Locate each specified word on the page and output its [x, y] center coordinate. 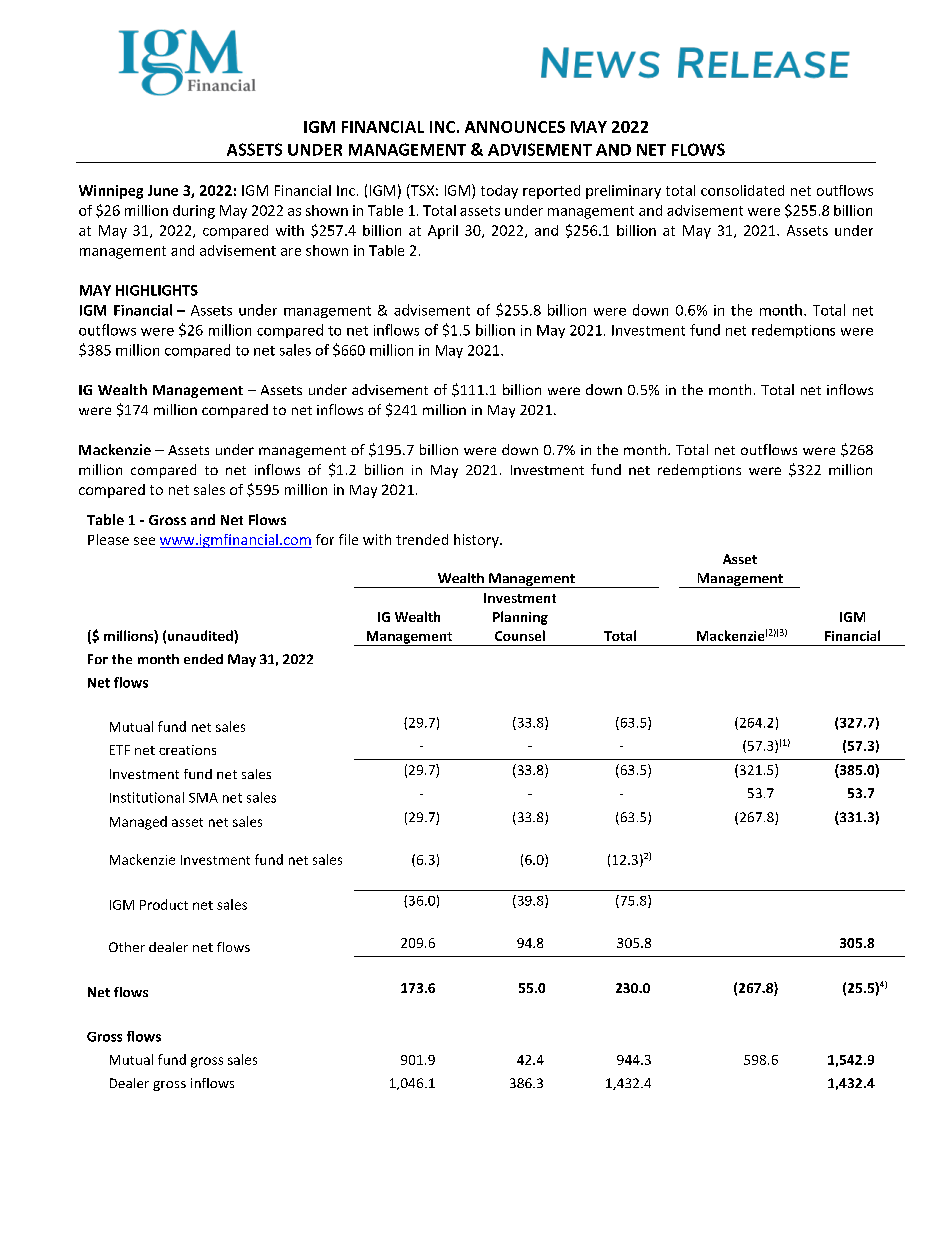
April [443, 232]
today [499, 192]
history [477, 541]
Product [164, 904]
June [163, 190]
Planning [520, 618]
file [348, 539]
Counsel [520, 635]
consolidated [742, 190]
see [144, 541]
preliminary [623, 192]
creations [187, 750]
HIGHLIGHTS [157, 290]
